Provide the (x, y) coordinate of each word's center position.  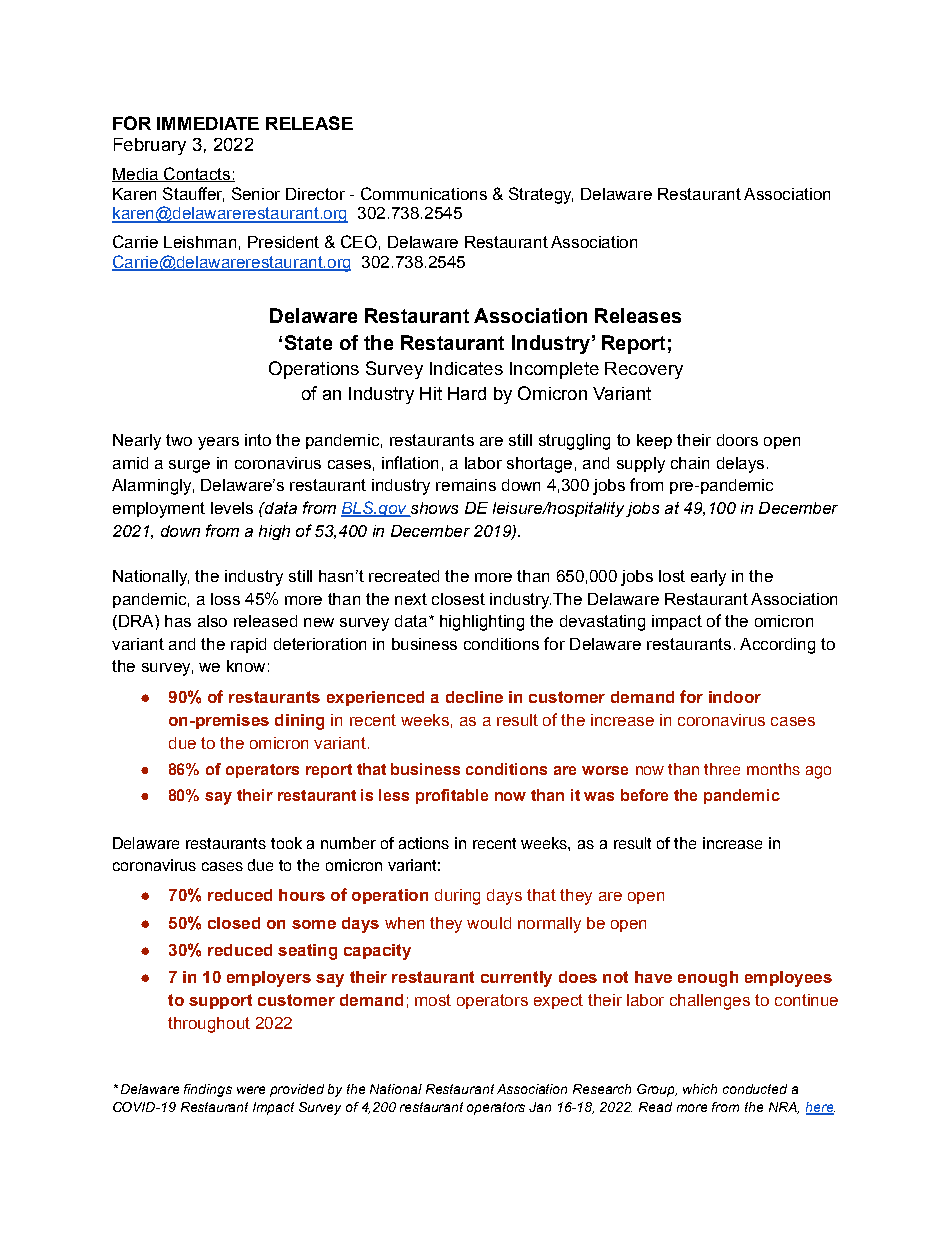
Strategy (541, 195)
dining (299, 722)
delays (740, 465)
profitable (452, 796)
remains (466, 485)
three (722, 769)
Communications (424, 193)
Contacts (197, 174)
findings (208, 1090)
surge (189, 466)
